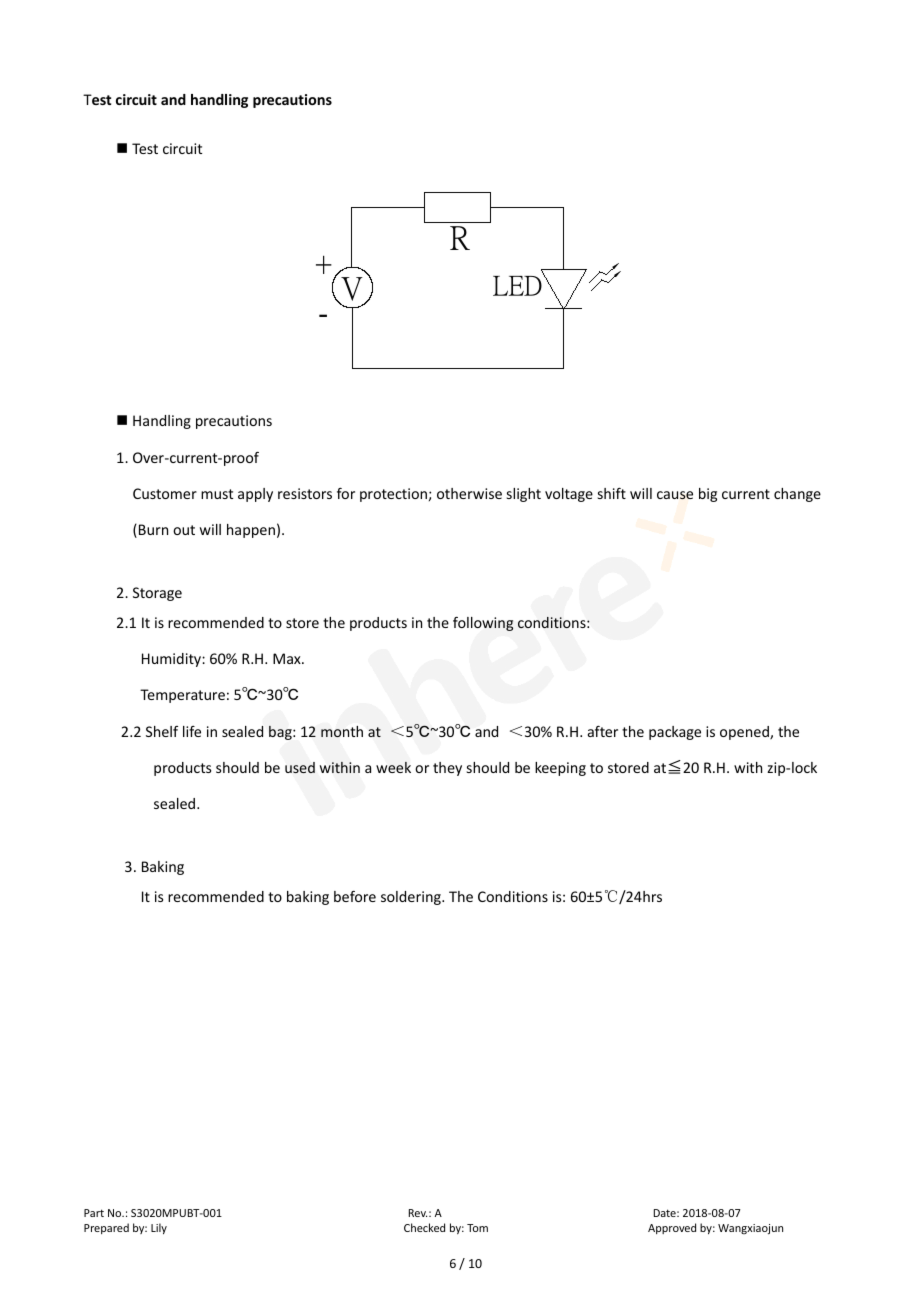 The image size is (924, 1308). I want to click on out, so click(184, 530).
